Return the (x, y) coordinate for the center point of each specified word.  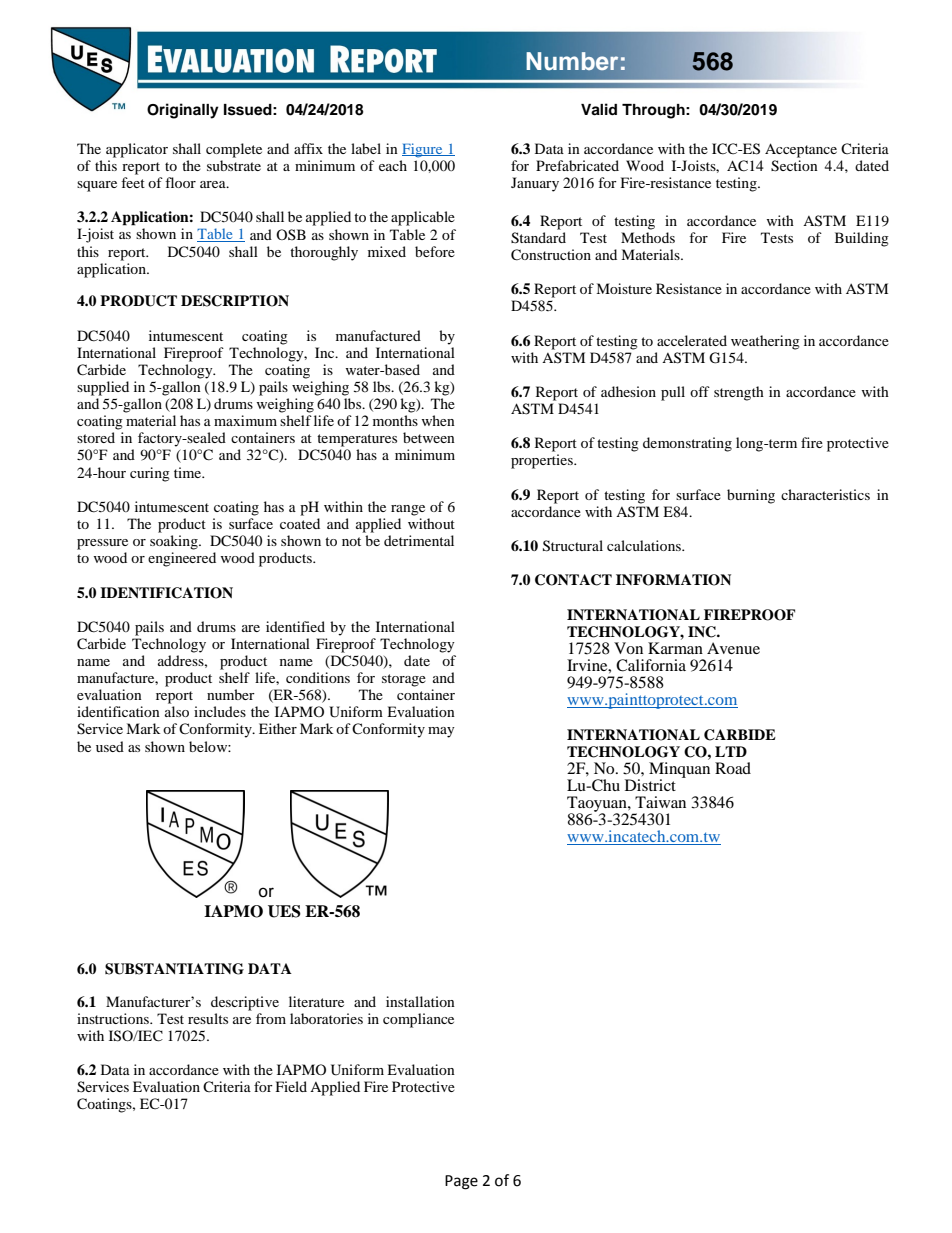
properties (543, 461)
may (441, 732)
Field (291, 1086)
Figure (423, 150)
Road (733, 768)
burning (751, 496)
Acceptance (801, 150)
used (110, 746)
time (189, 472)
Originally (183, 111)
